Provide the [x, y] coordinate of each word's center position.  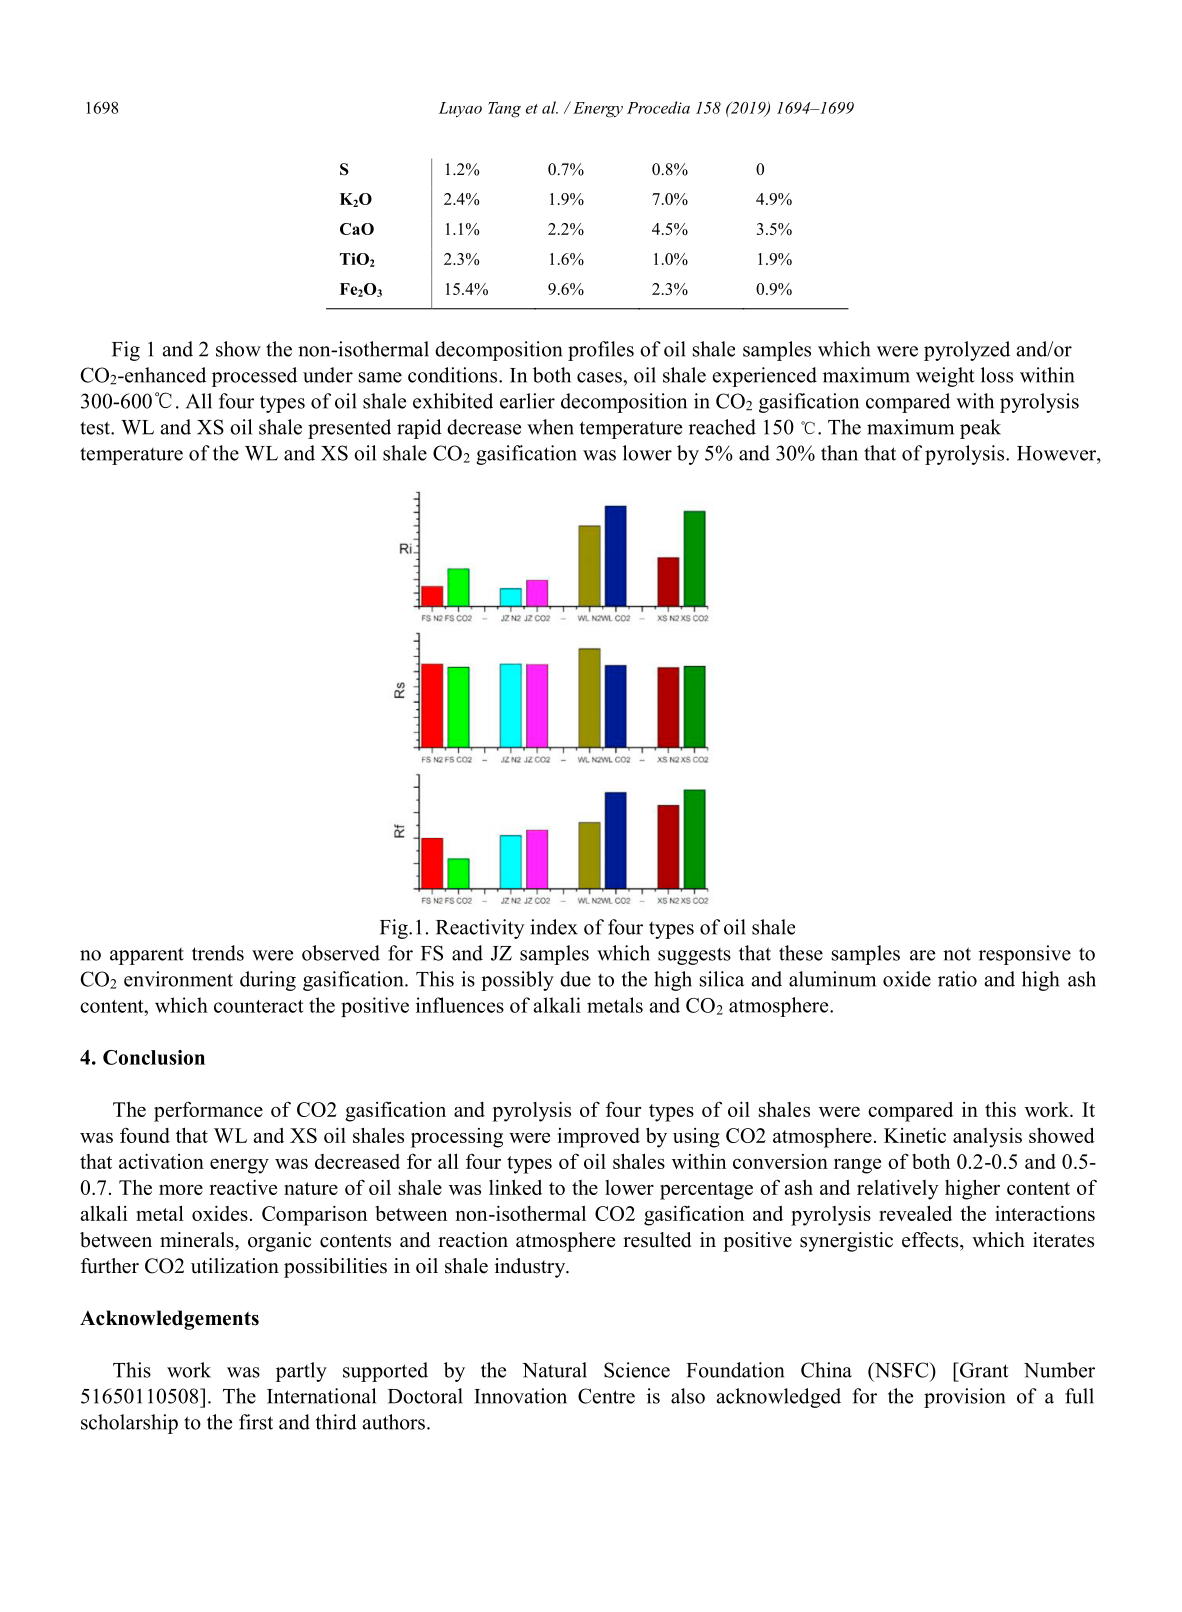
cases [600, 377]
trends [218, 953]
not [957, 954]
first [256, 1422]
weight [945, 377]
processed [254, 377]
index [554, 927]
